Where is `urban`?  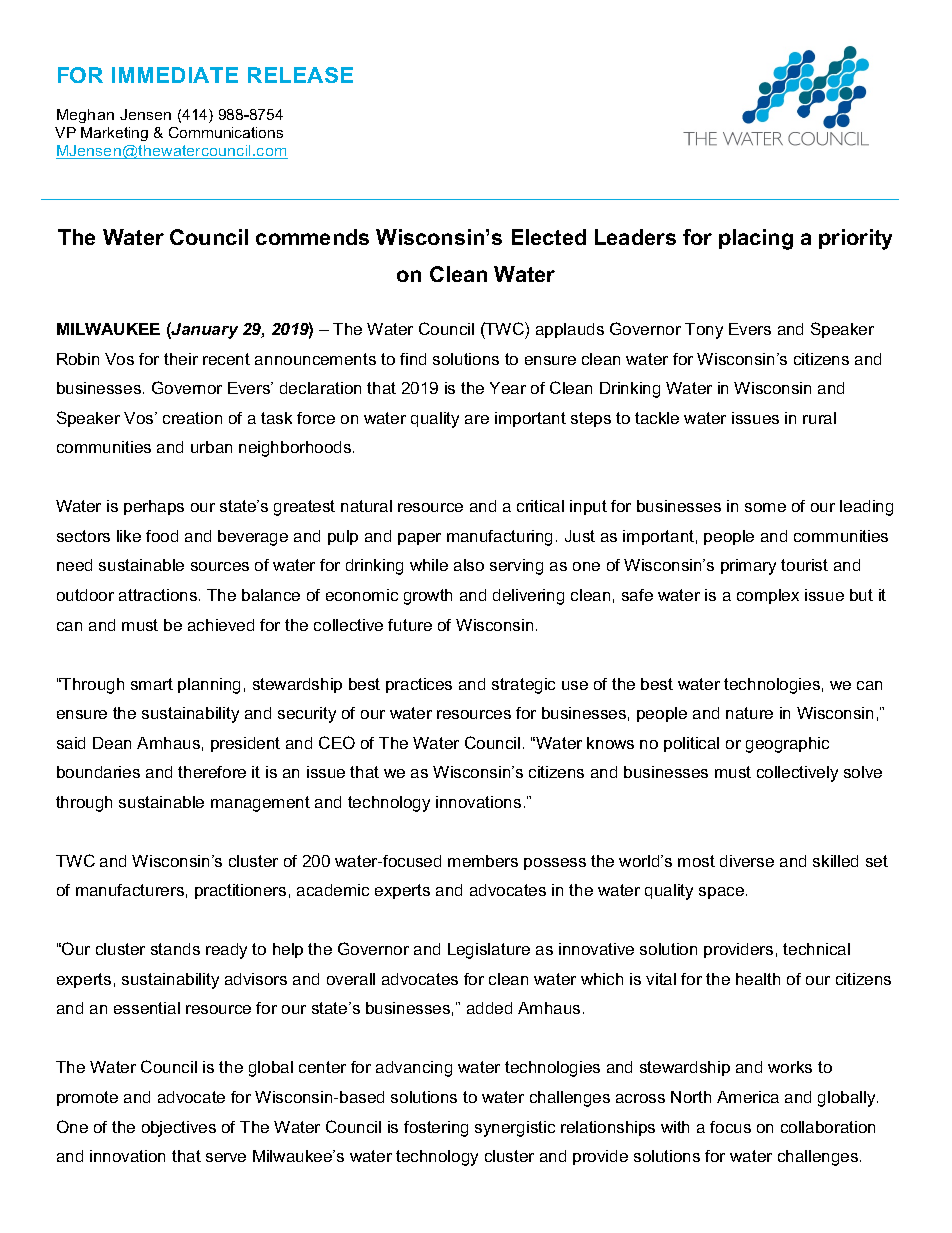
urban is located at coordinates (211, 447).
